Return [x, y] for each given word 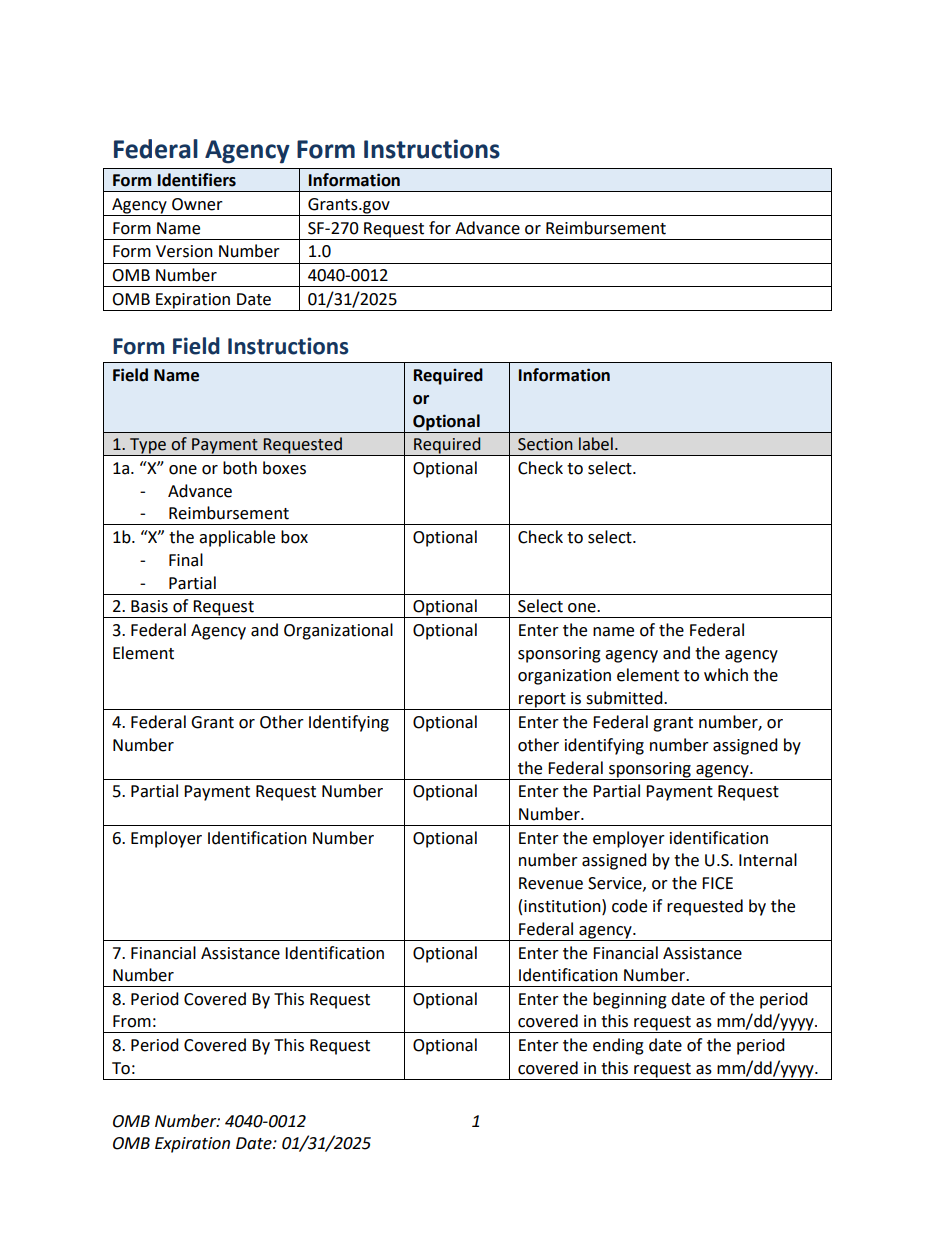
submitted [625, 698]
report [542, 701]
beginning [630, 1000]
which [726, 675]
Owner [197, 204]
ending [618, 1046]
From [132, 1021]
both [240, 468]
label [596, 444]
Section [545, 444]
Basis [149, 606]
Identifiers [197, 180]
